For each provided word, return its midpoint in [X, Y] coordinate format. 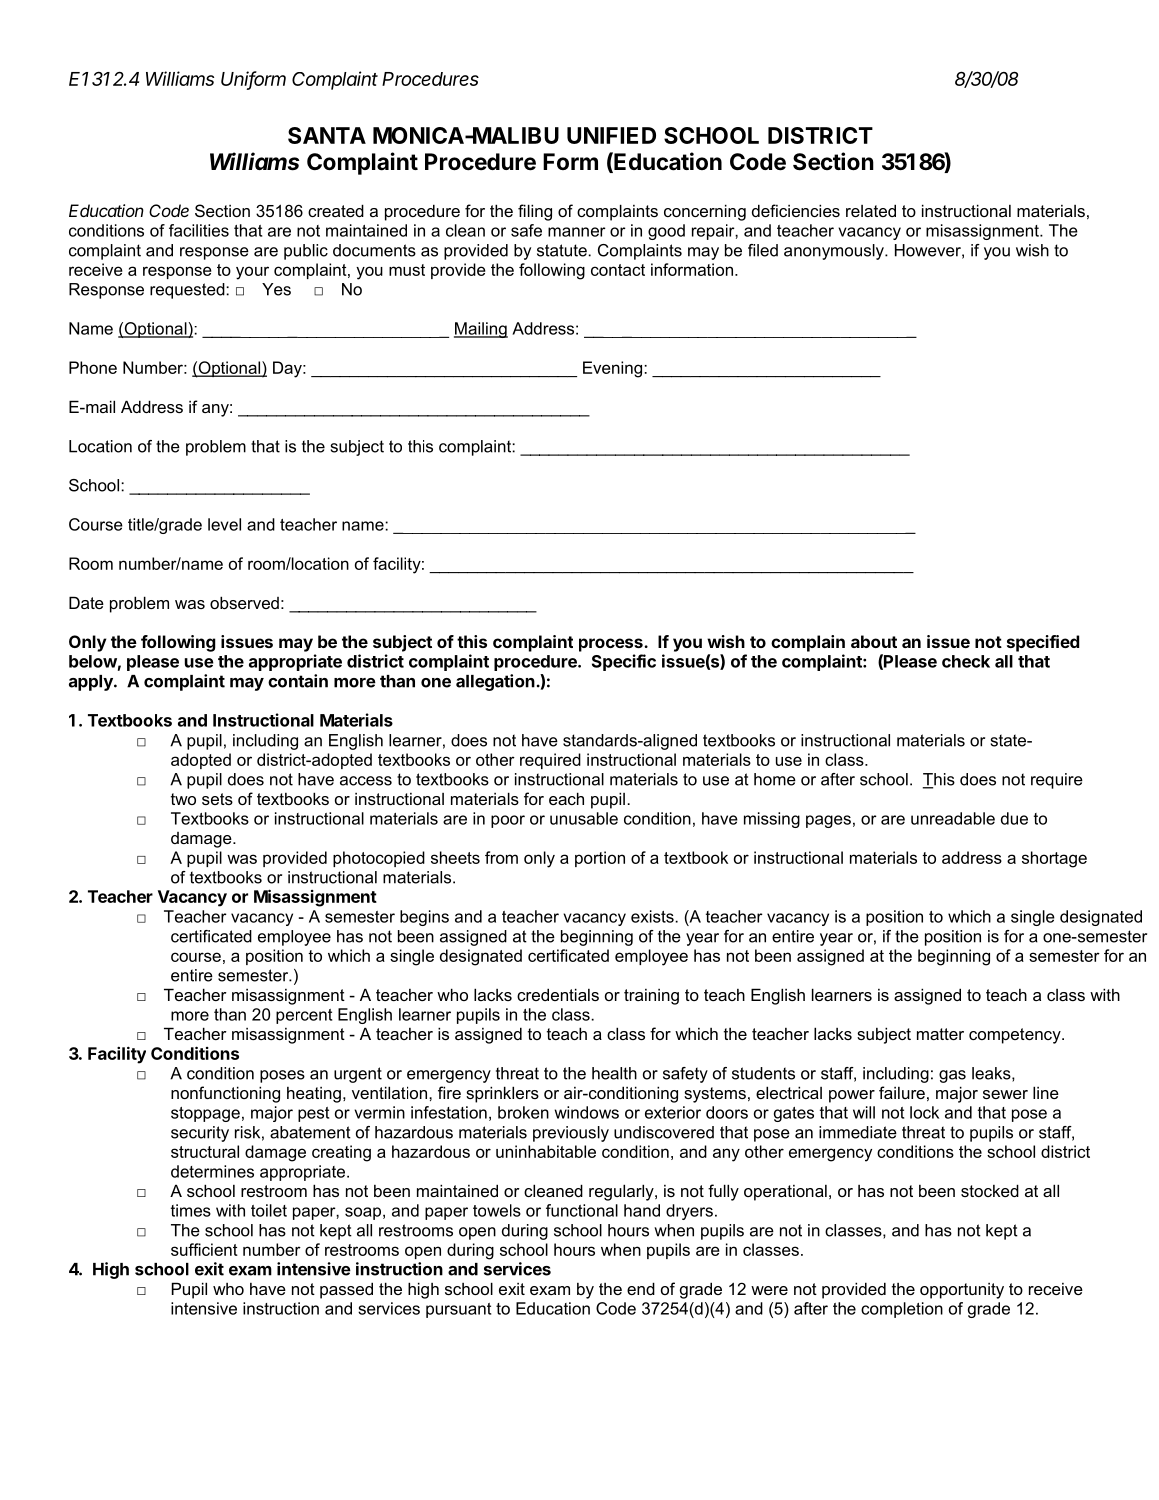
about [874, 641]
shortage [1054, 859]
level [224, 524]
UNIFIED [611, 135]
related [871, 210]
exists [653, 916]
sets [217, 799]
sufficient [204, 1249]
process [612, 645]
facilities [199, 230]
